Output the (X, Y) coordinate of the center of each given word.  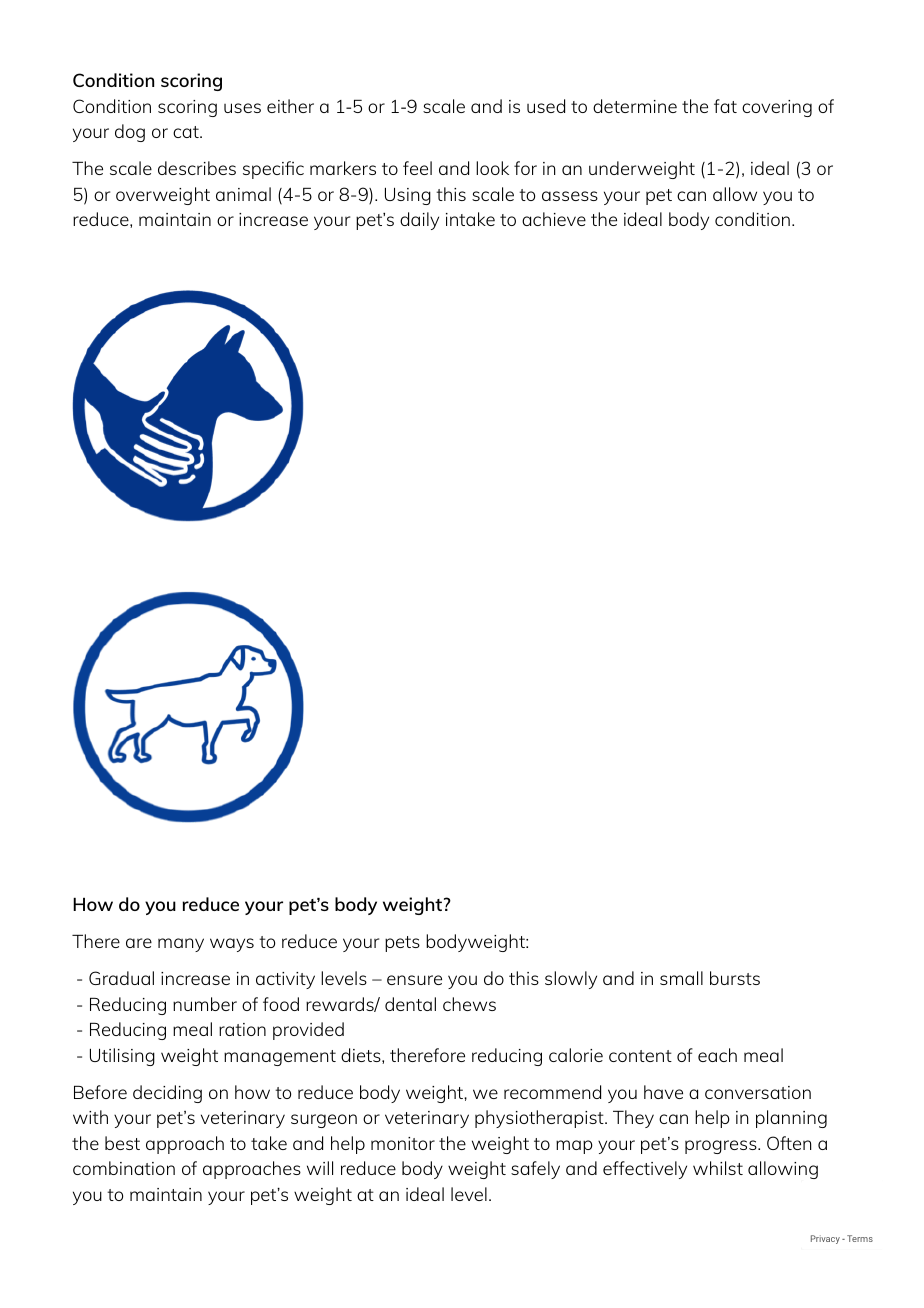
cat (187, 132)
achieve (554, 219)
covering (777, 108)
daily (419, 221)
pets (402, 944)
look (492, 168)
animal (243, 194)
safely (535, 1170)
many (181, 945)
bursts (735, 978)
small (681, 978)
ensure (414, 980)
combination (124, 1168)
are (139, 943)
